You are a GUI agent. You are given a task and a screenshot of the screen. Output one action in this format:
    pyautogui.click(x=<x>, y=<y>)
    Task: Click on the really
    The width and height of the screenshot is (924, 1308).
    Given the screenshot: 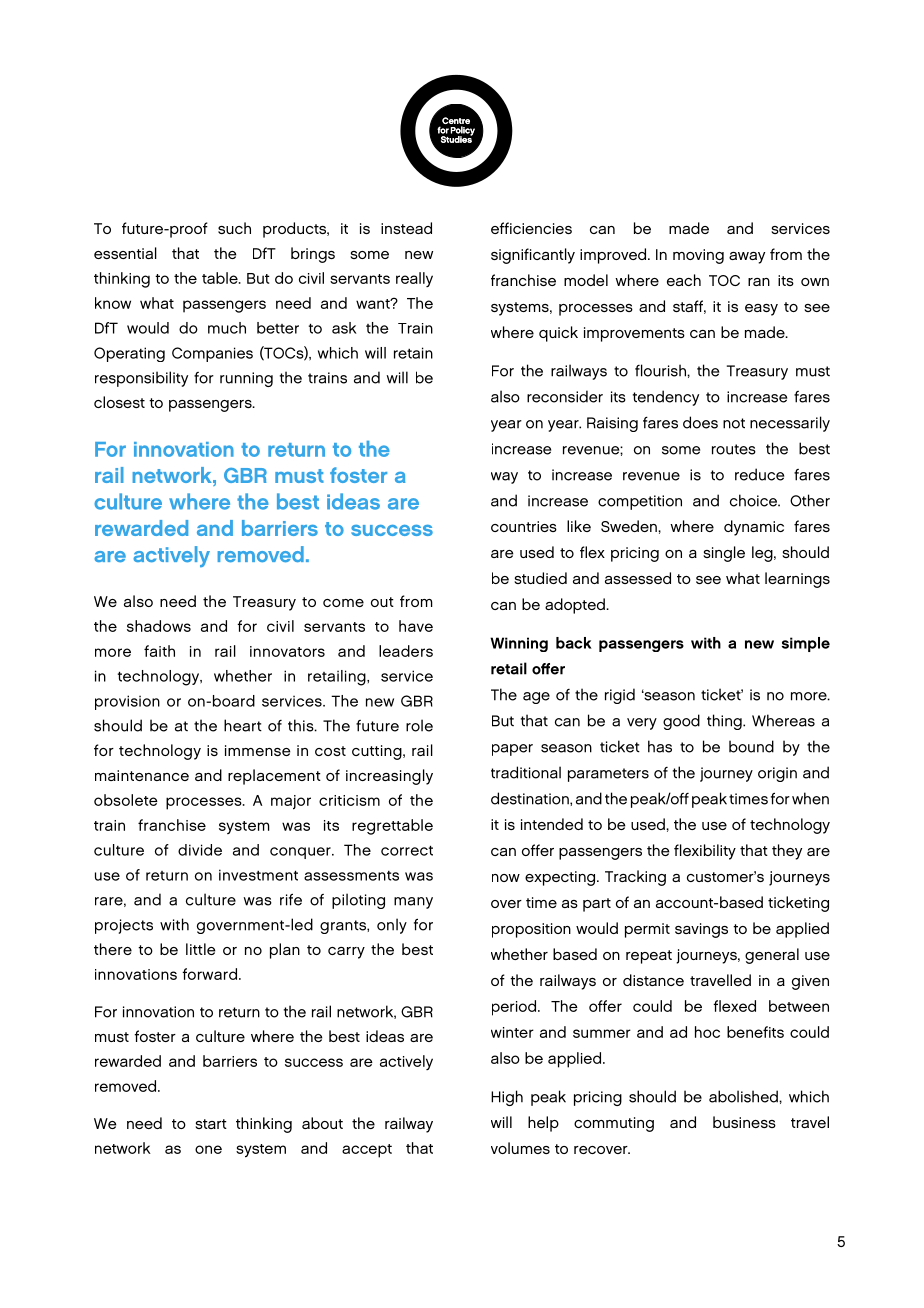 What is the action you would take?
    pyautogui.click(x=414, y=279)
